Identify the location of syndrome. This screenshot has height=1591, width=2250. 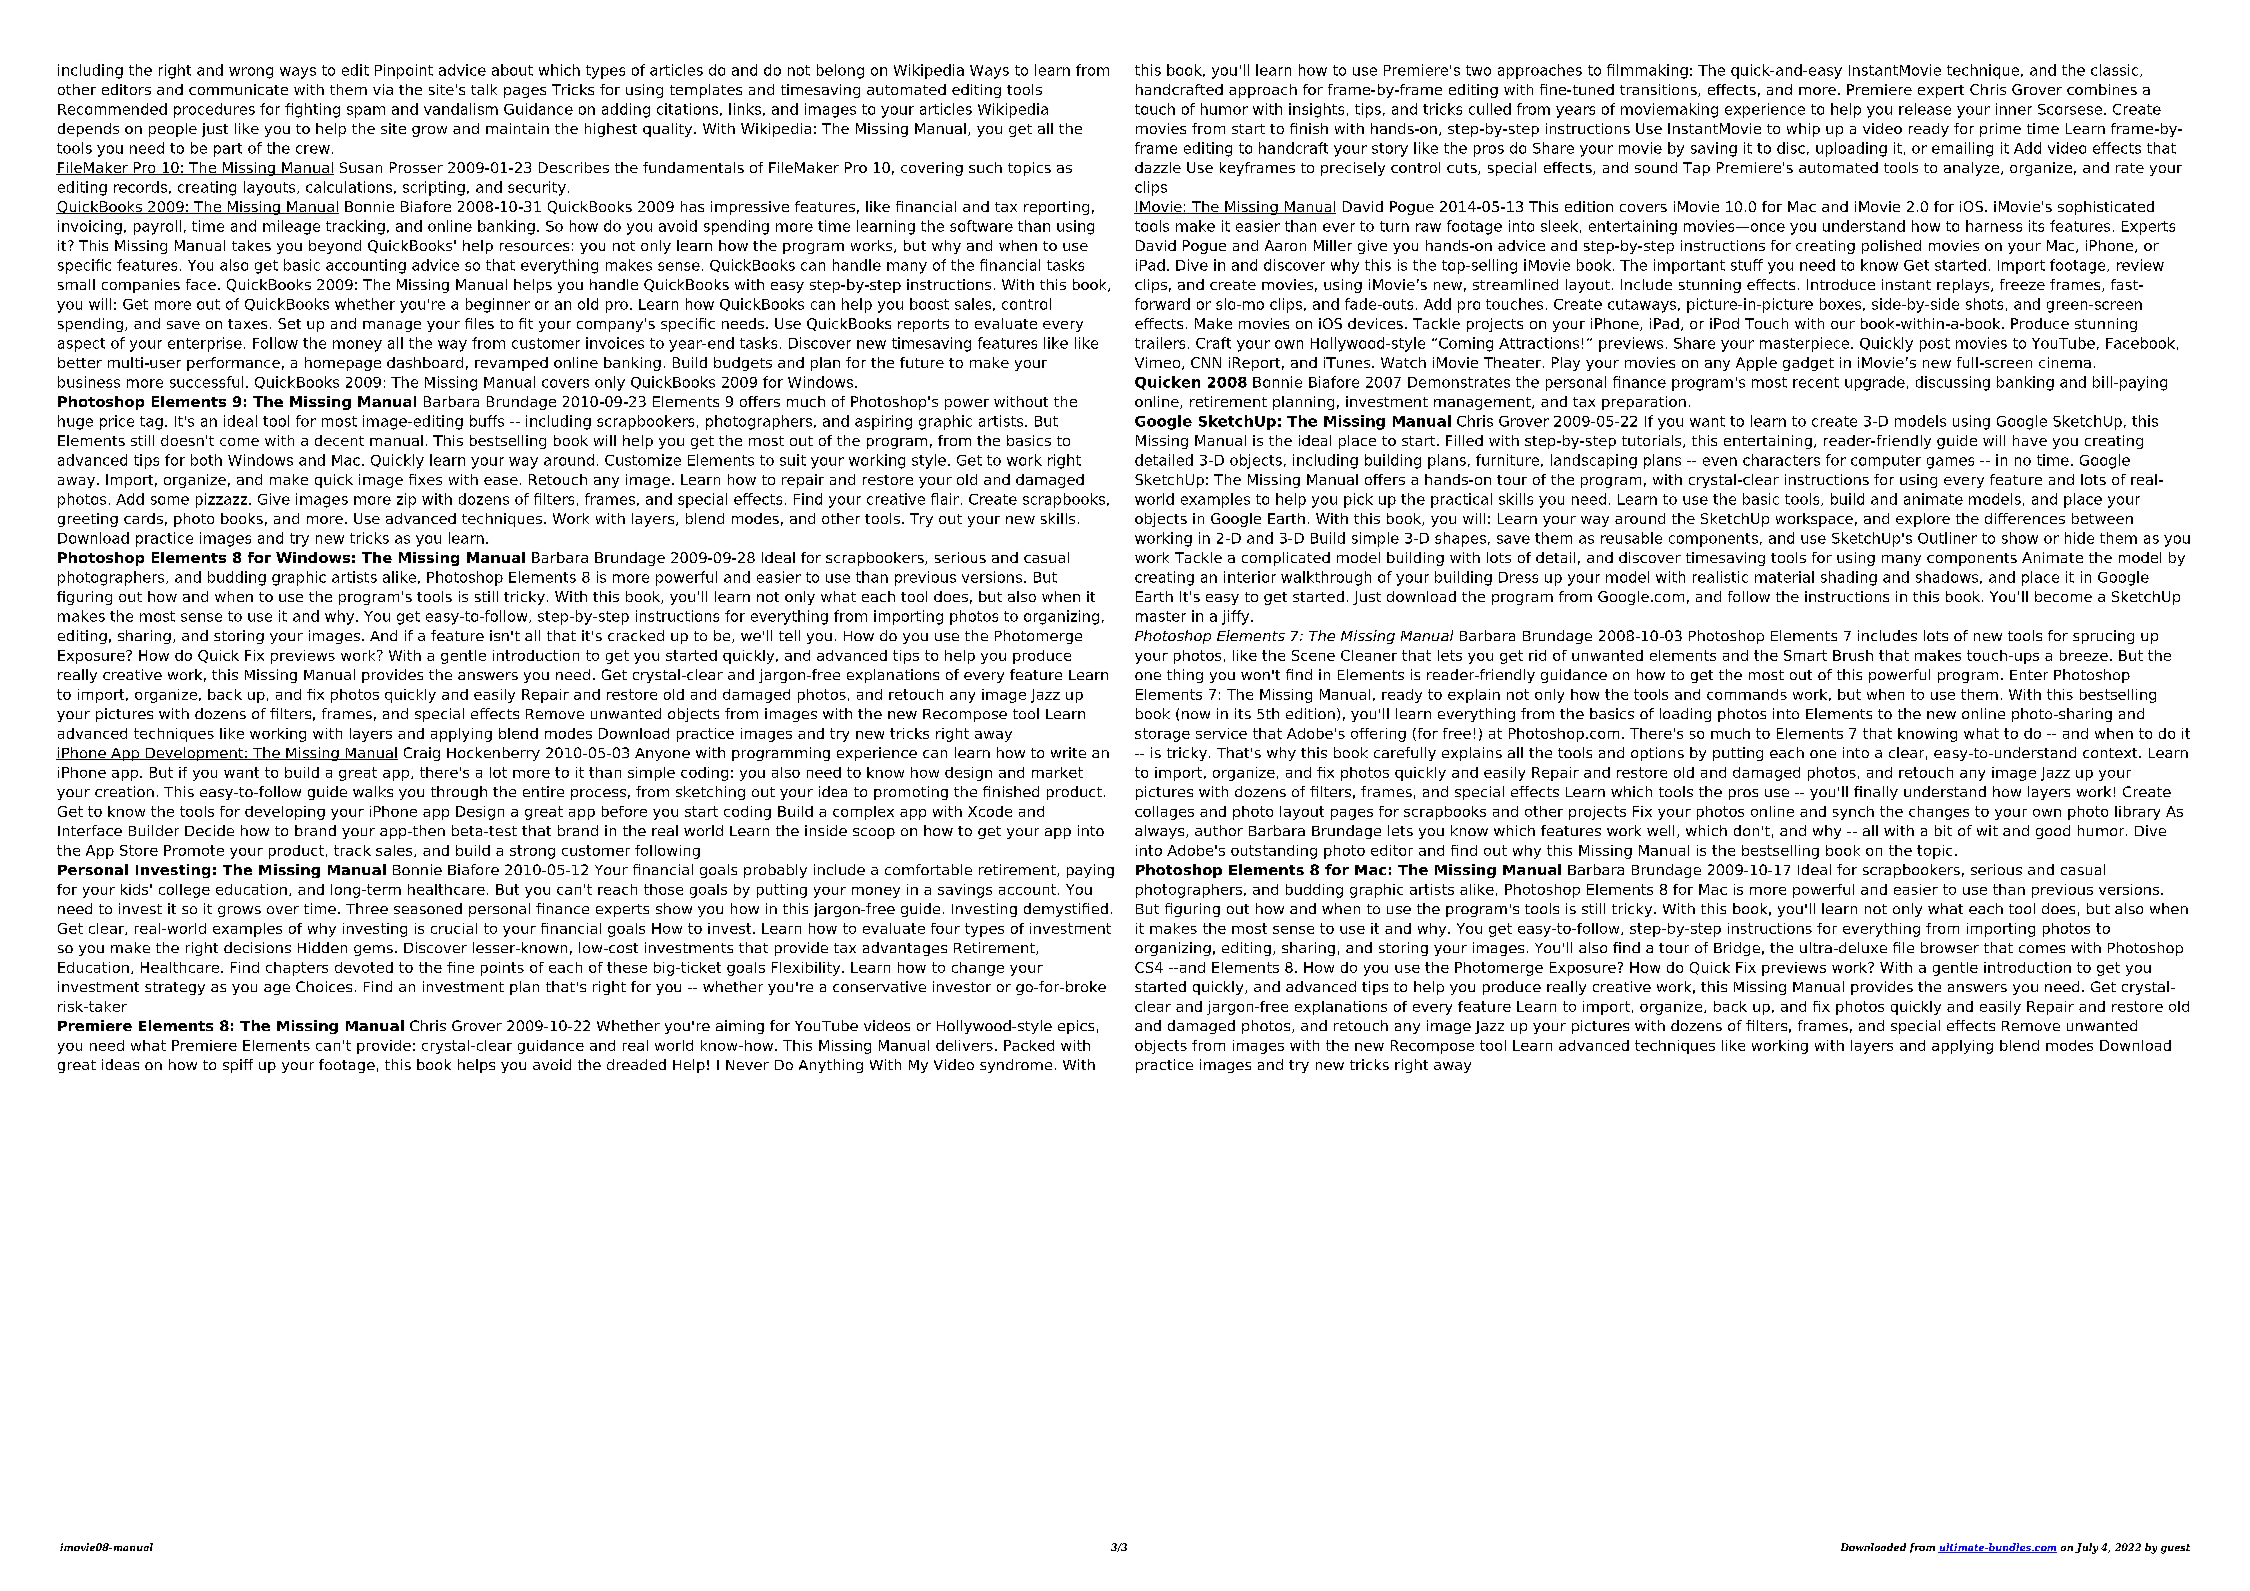
(1016, 1066).
